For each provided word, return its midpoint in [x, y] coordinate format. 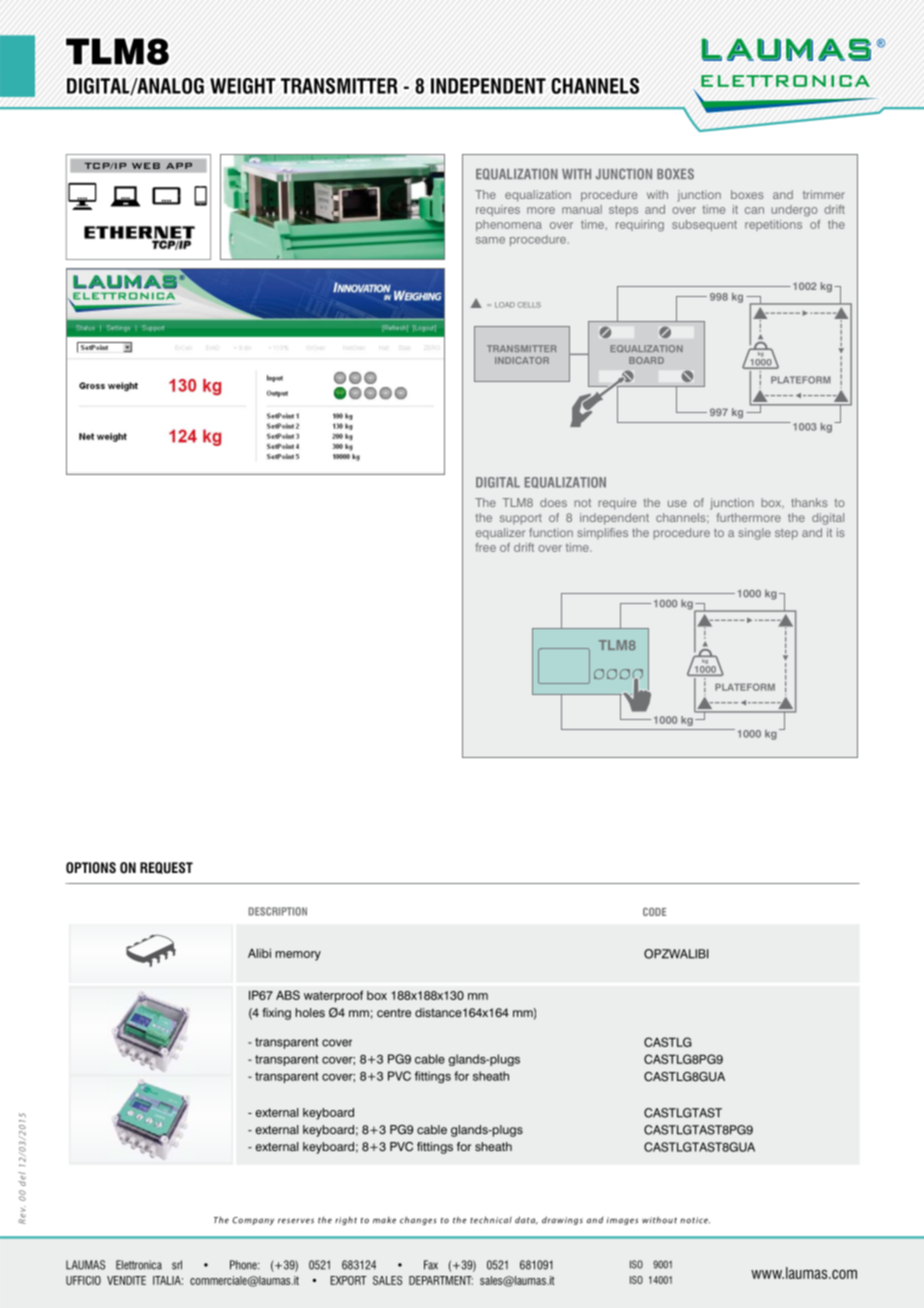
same [490, 240]
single [754, 534]
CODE [654, 911]
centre [394, 1012]
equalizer [500, 533]
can [754, 210]
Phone [244, 1265]
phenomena [509, 225]
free [485, 547]
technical [491, 1220]
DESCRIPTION [278, 911]
